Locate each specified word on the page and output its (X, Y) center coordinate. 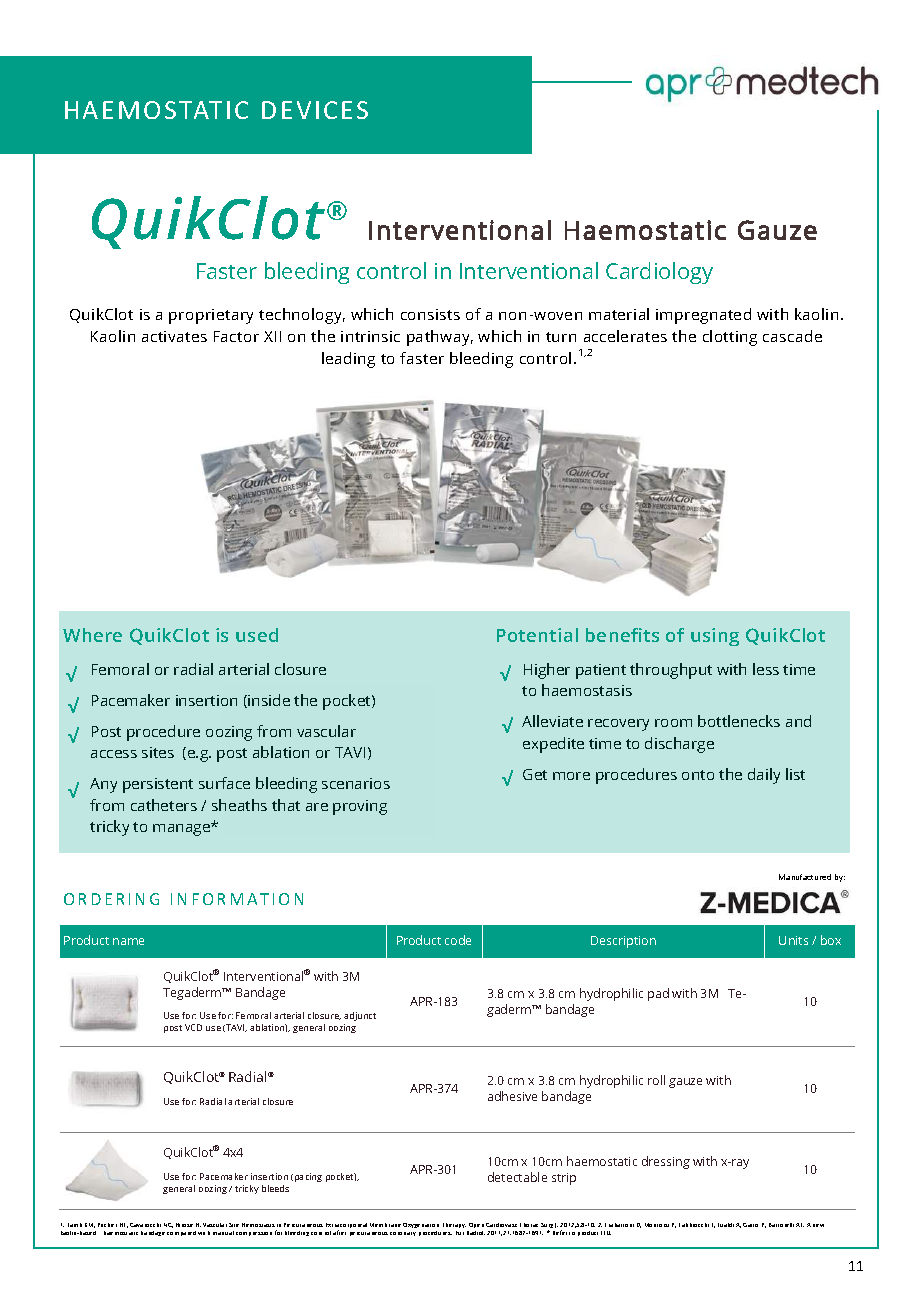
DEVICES (315, 110)
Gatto (750, 1225)
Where (92, 635)
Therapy (454, 1225)
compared (181, 1233)
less (766, 669)
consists (430, 314)
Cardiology (659, 273)
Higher (547, 671)
